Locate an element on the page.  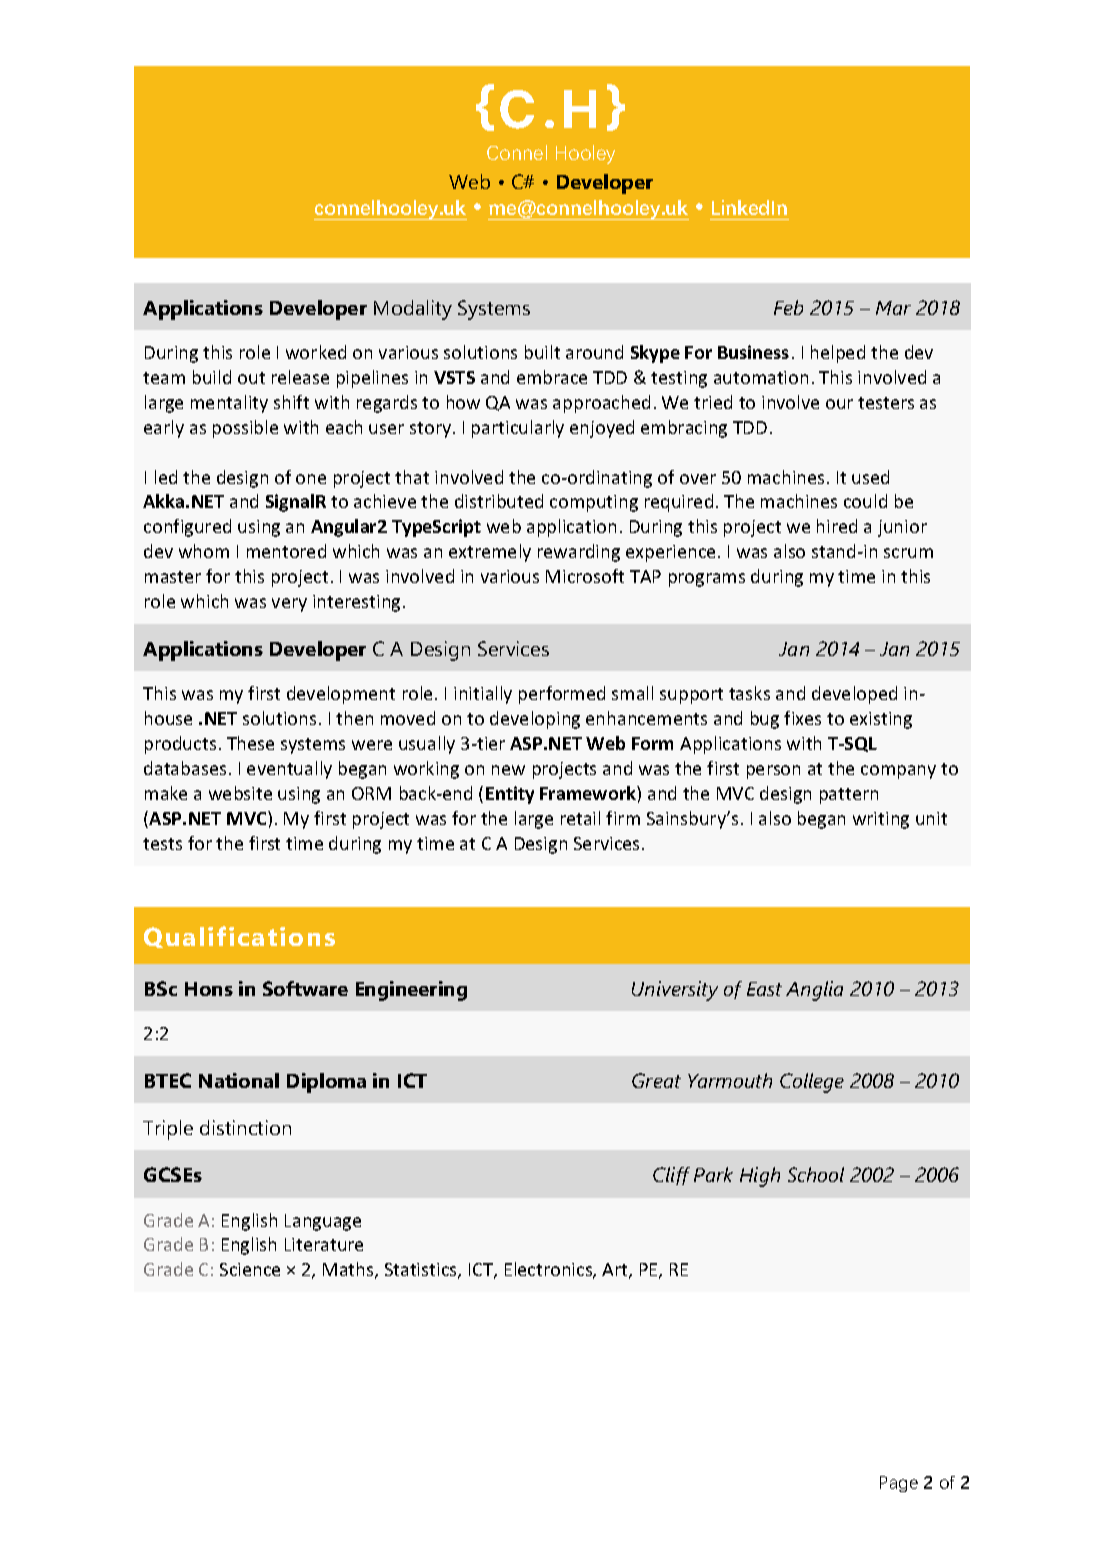
built is located at coordinates (542, 352).
